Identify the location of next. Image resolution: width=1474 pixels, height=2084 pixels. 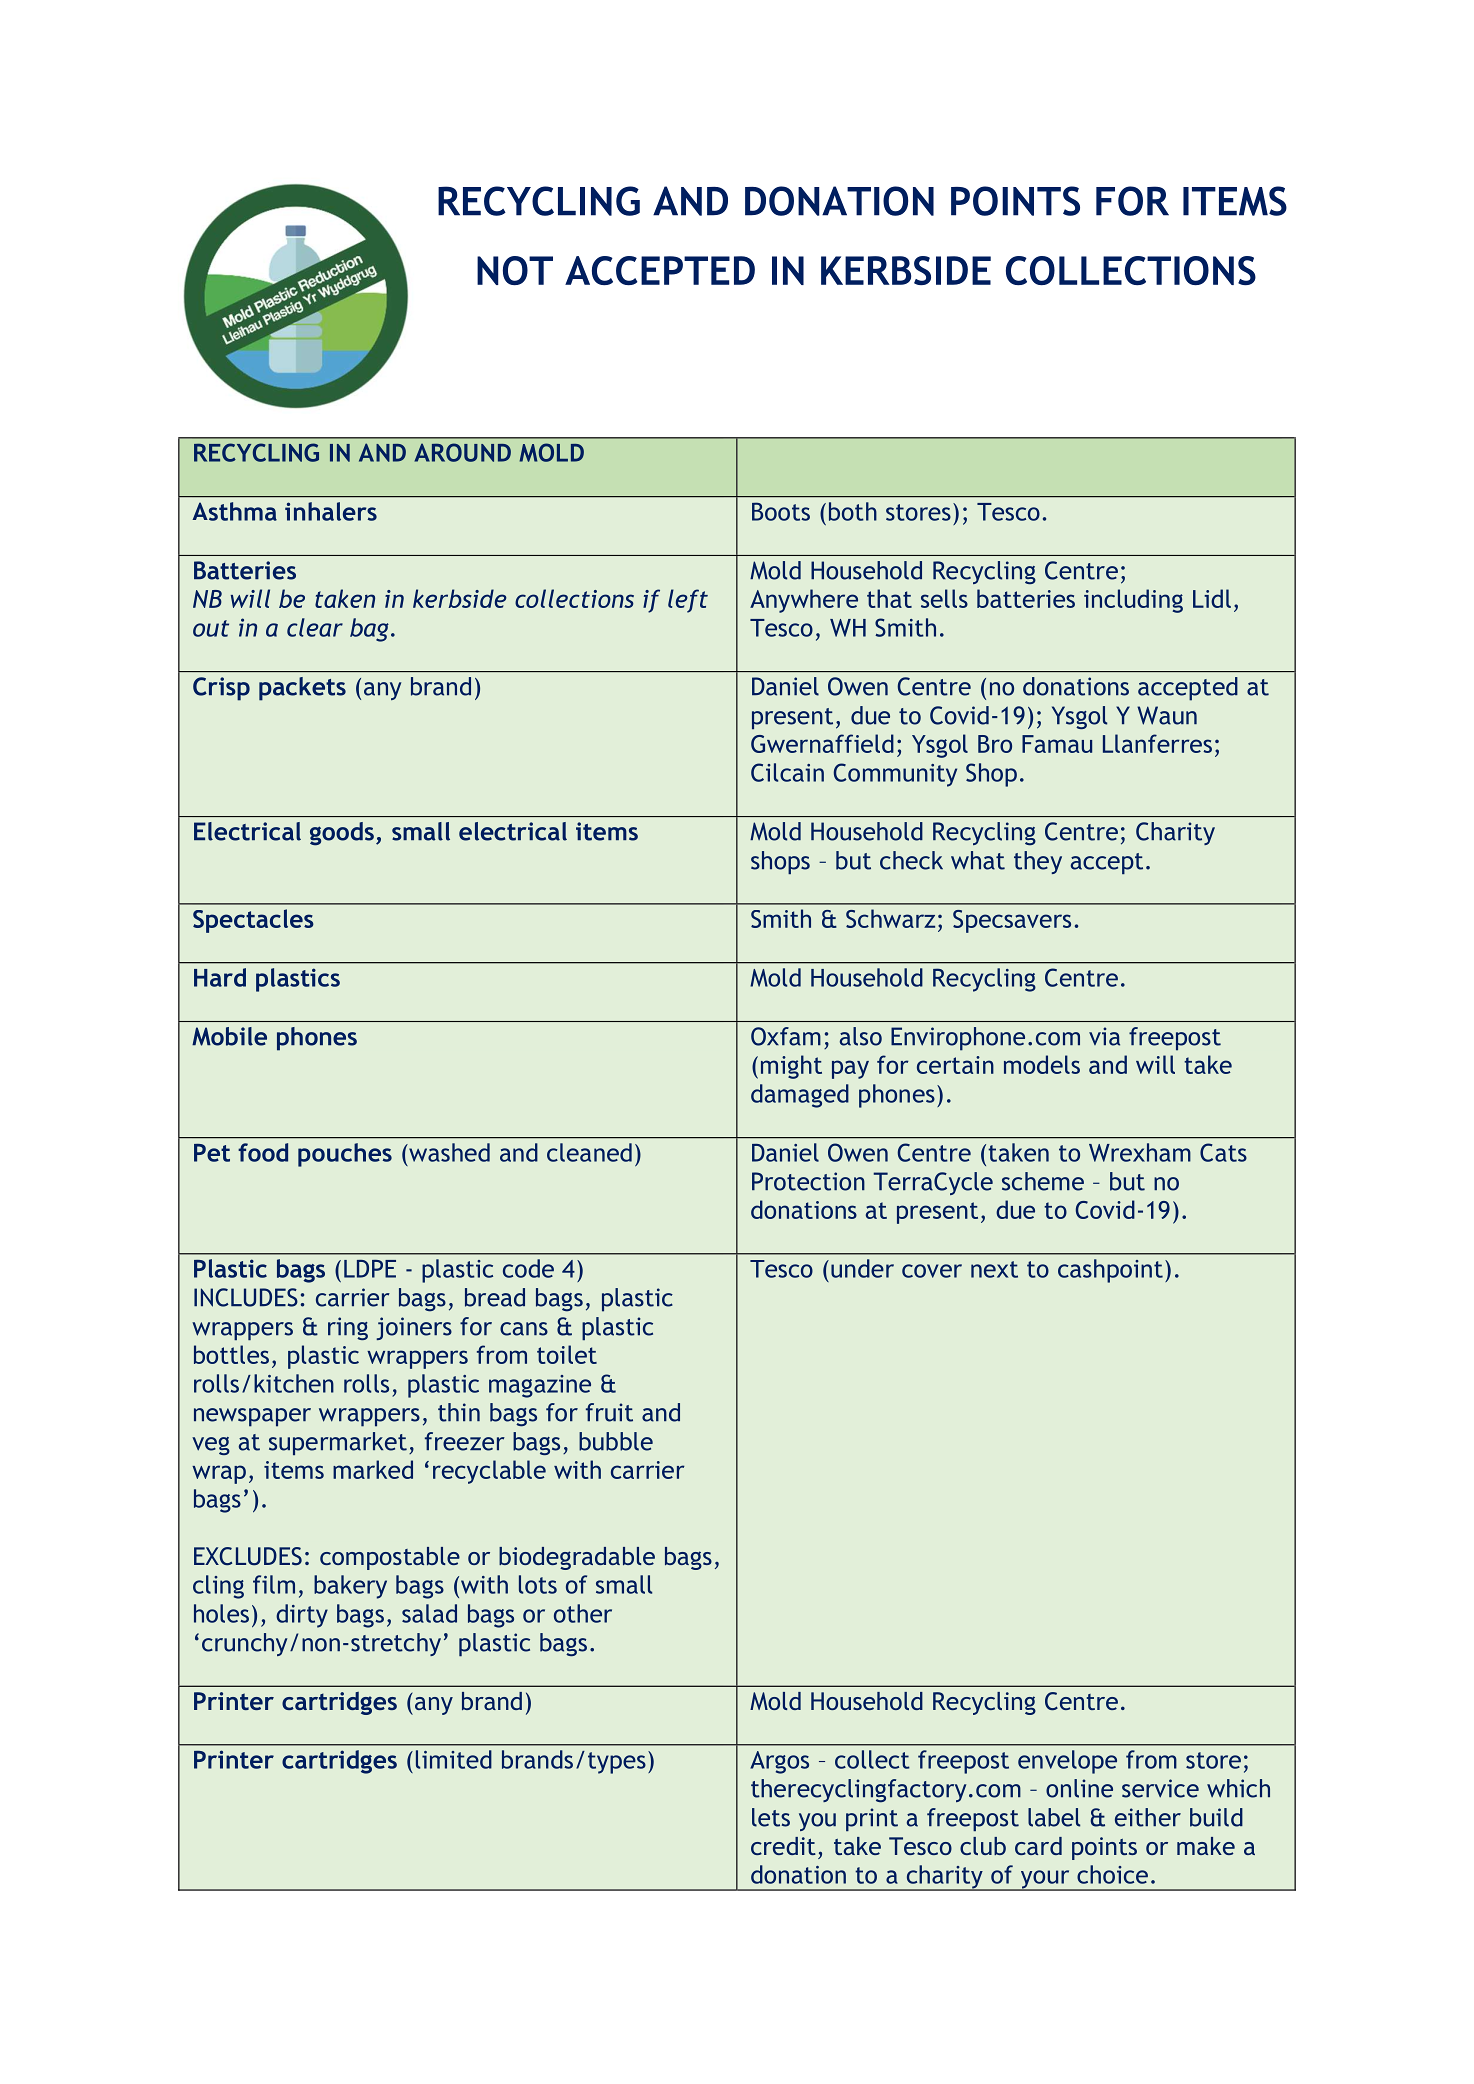
(994, 1269).
